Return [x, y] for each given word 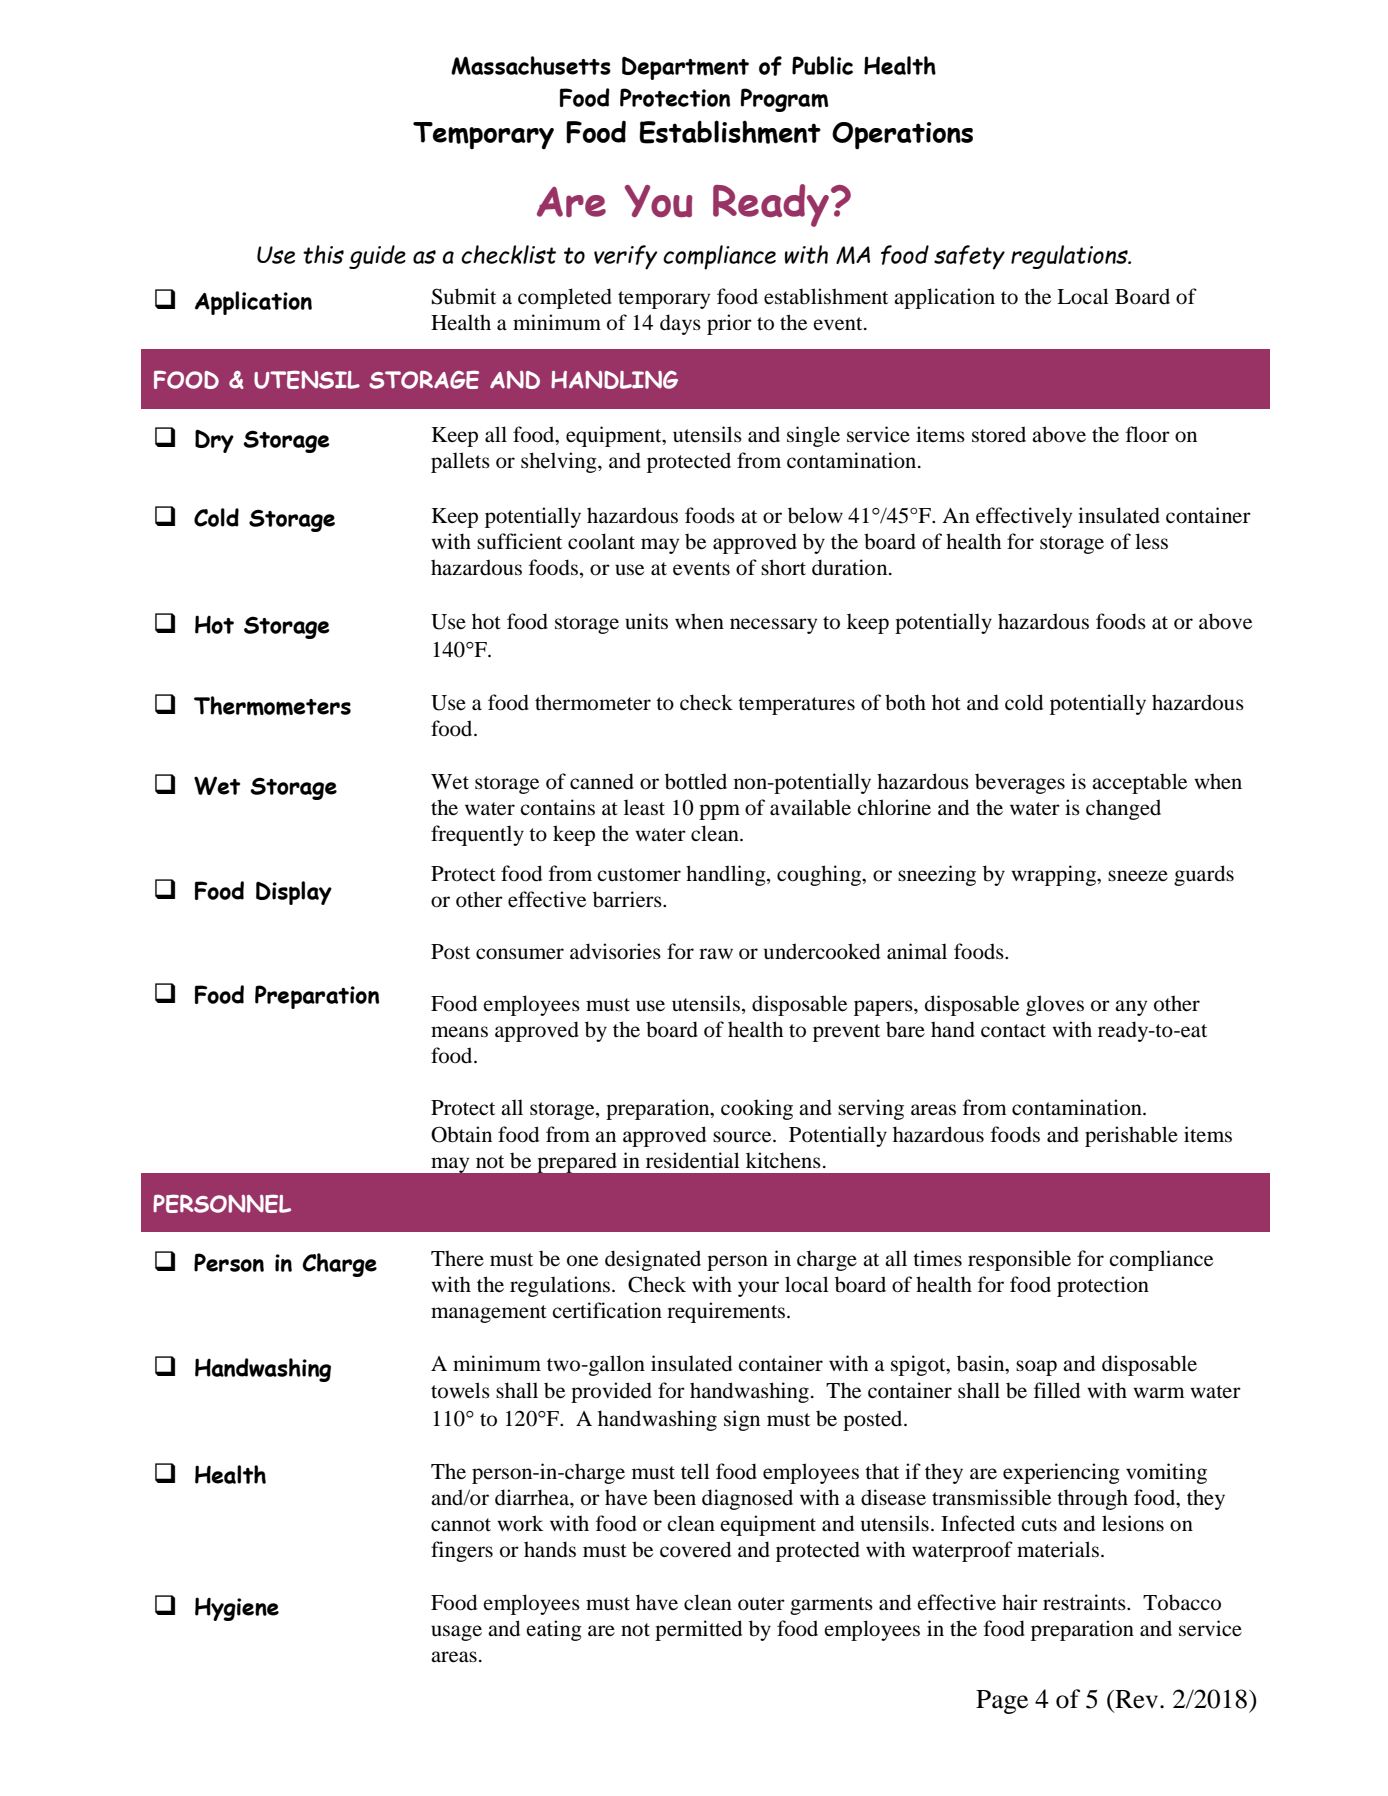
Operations [902, 135]
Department [685, 68]
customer [639, 875]
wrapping [1054, 875]
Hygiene [237, 1609]
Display [294, 893]
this [323, 254]
